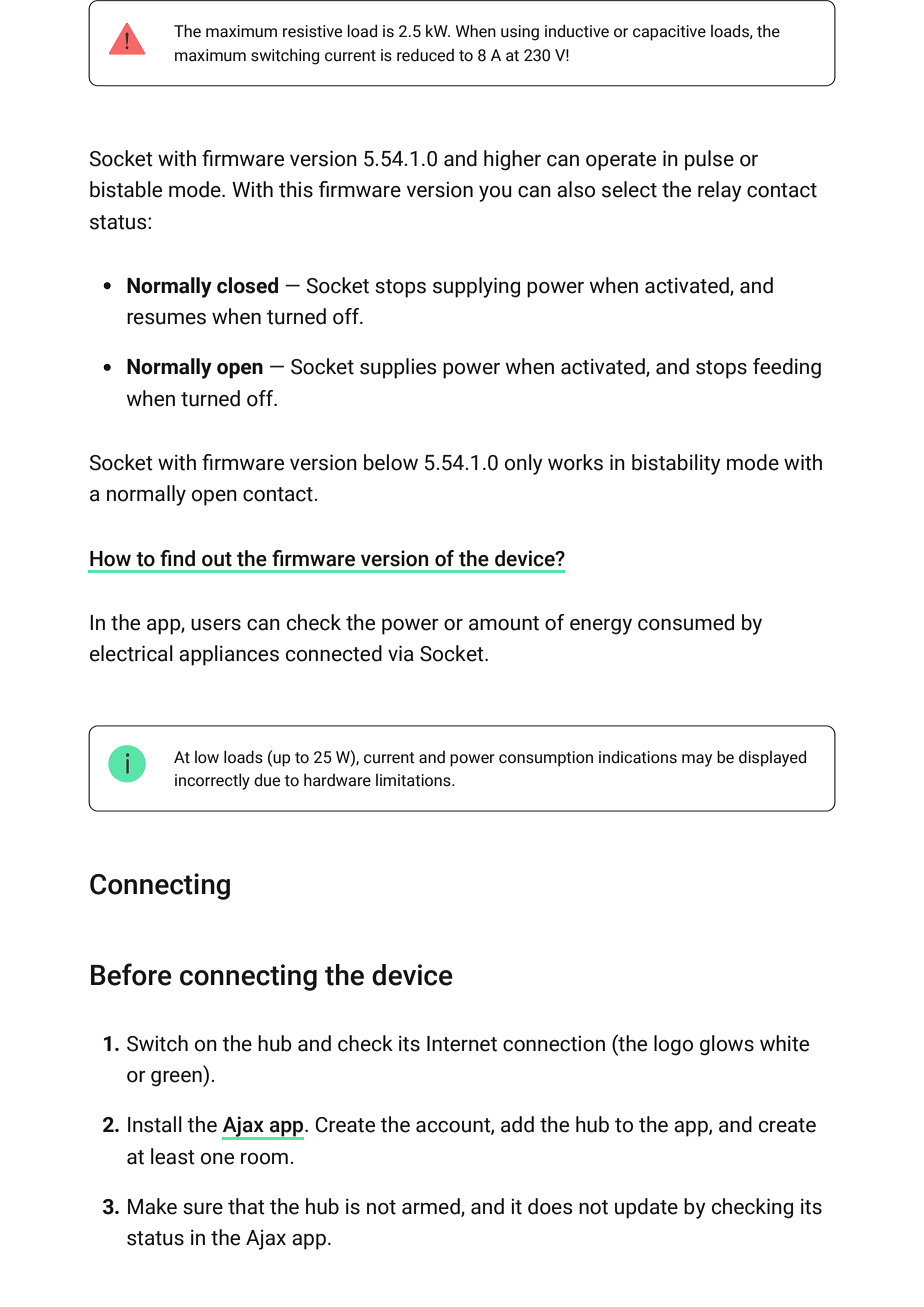 This page has width=924, height=1307. What do you see at coordinates (787, 368) in the page?
I see `feeding` at bounding box center [787, 368].
